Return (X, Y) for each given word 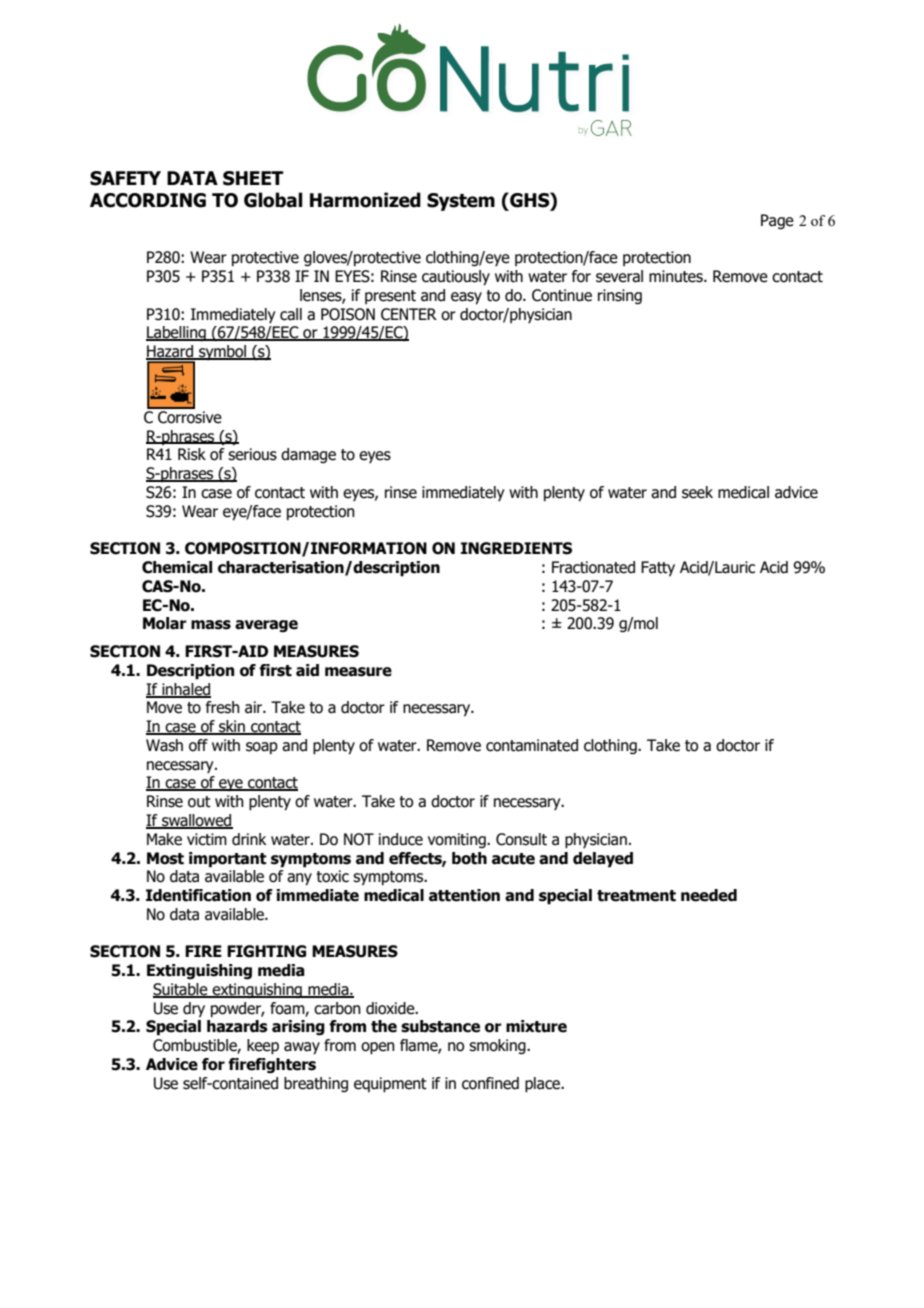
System (461, 202)
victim (207, 839)
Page (777, 221)
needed (709, 895)
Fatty (658, 568)
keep (263, 1047)
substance (440, 1026)
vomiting (458, 840)
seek (697, 492)
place (543, 1085)
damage (308, 455)
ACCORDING (148, 200)
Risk (192, 454)
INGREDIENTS (516, 548)
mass (211, 625)
